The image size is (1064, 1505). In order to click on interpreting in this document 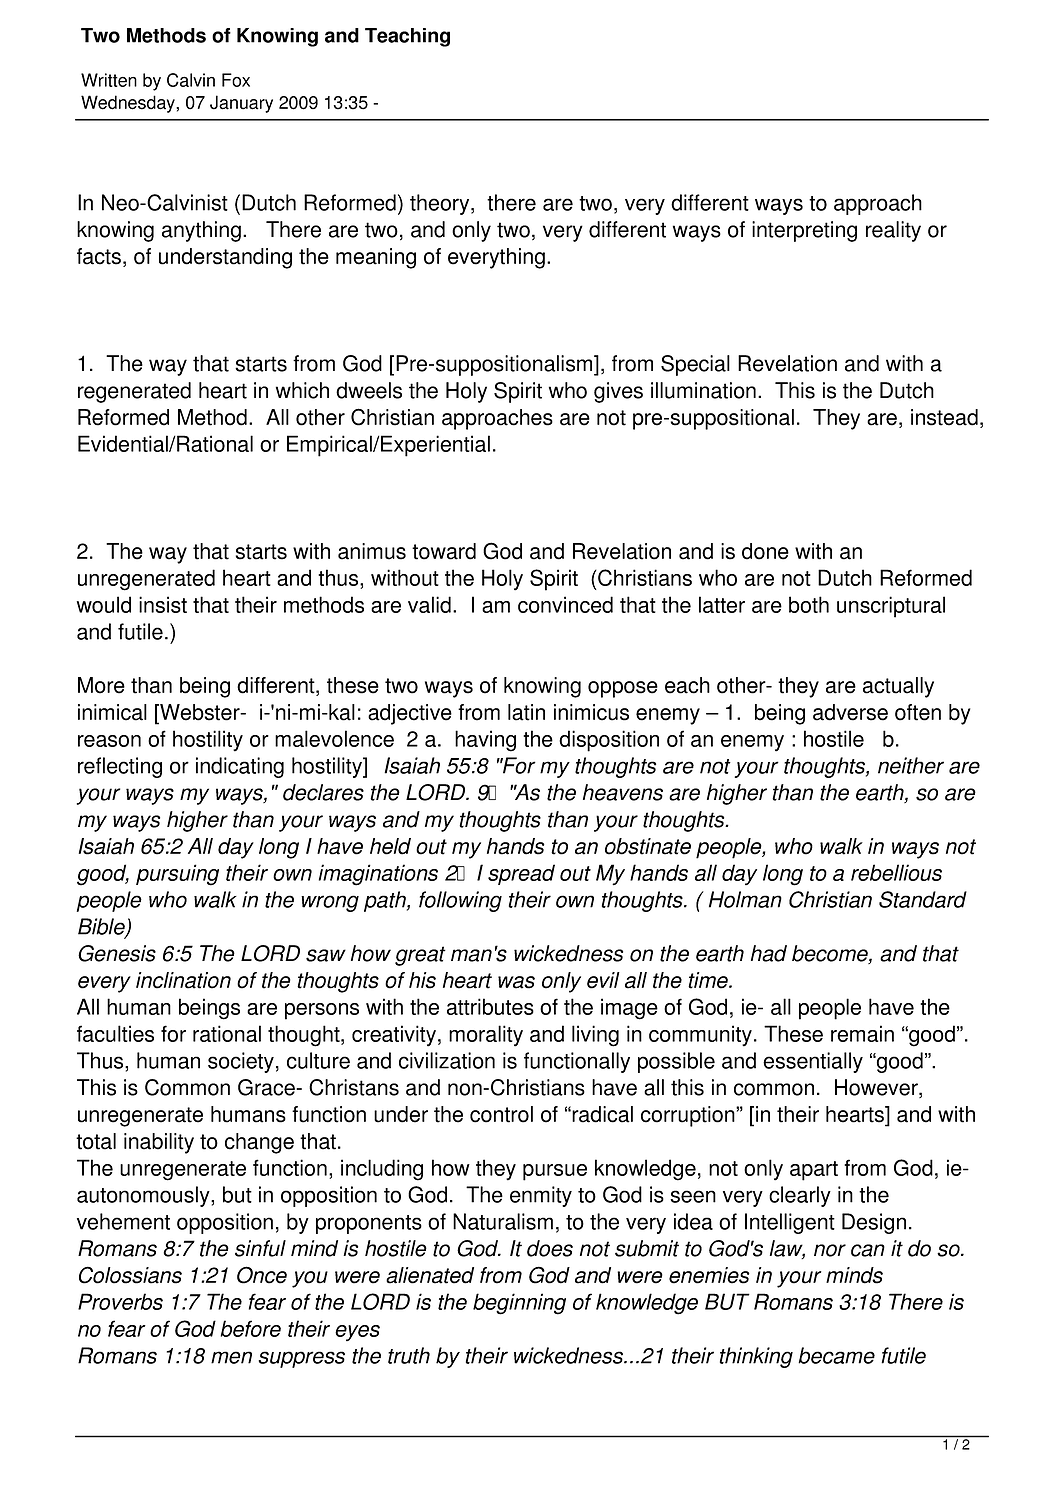, I will do `click(804, 231)`.
